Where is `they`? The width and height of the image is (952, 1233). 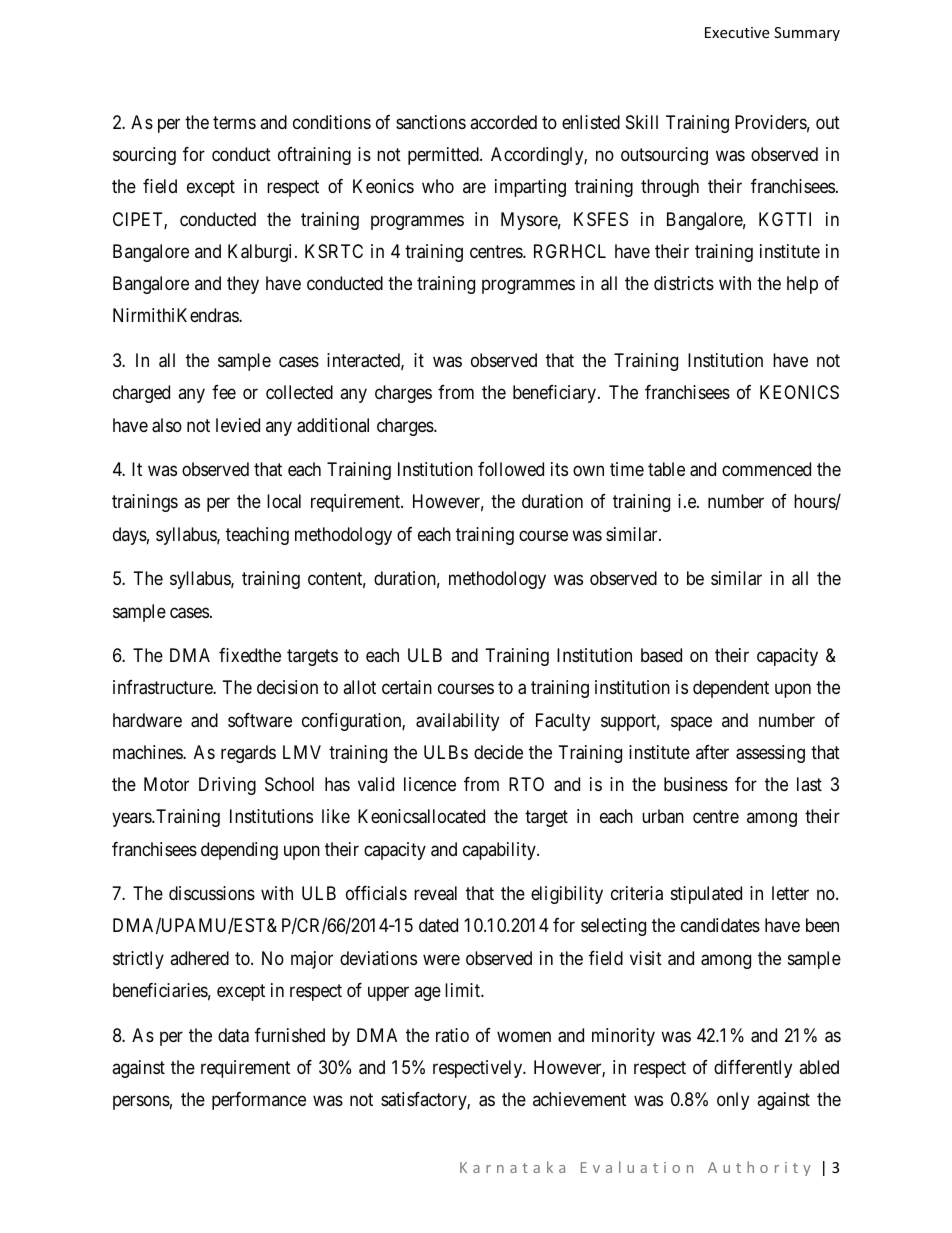
they is located at coordinates (243, 285).
